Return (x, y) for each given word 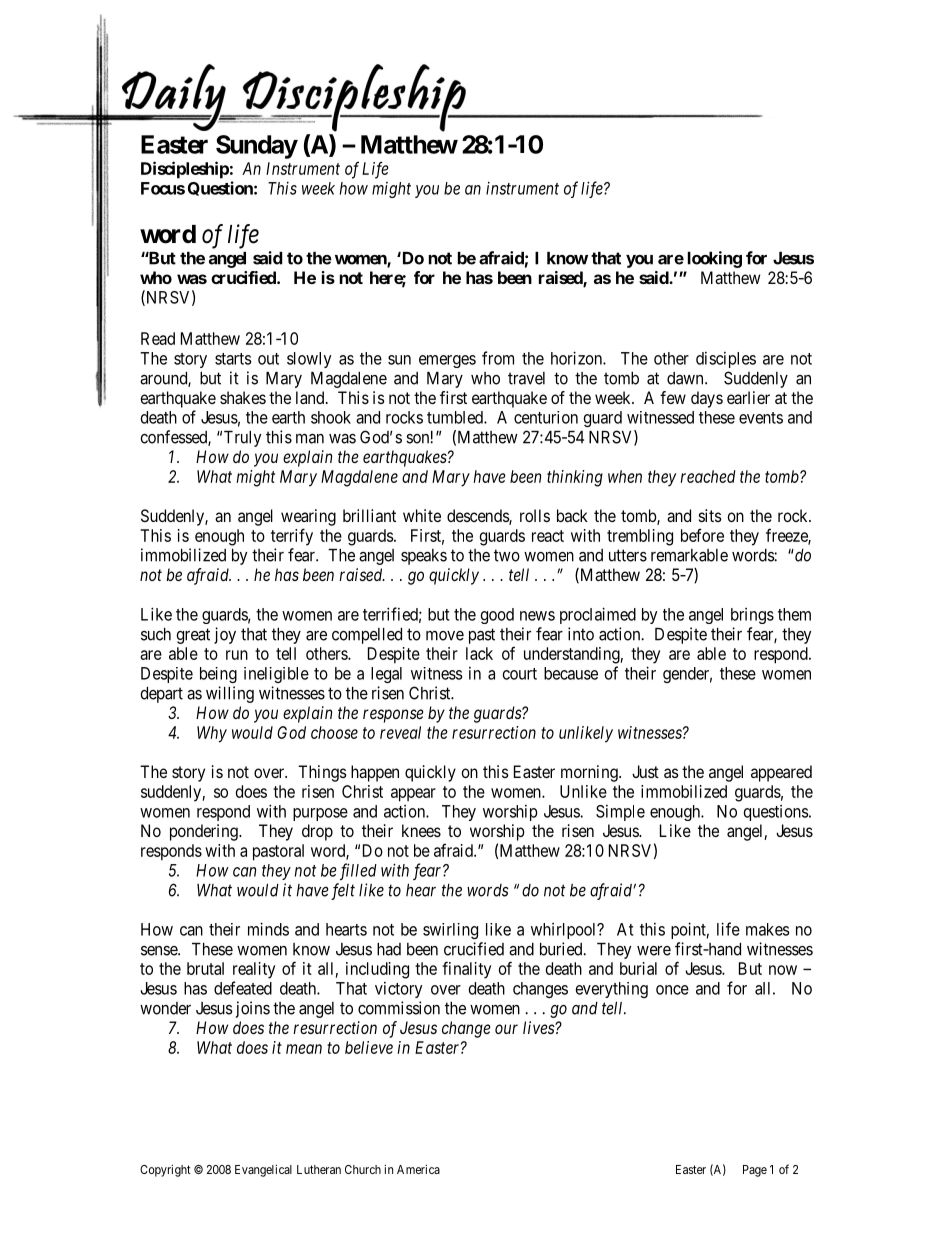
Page (755, 1171)
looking (715, 259)
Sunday (257, 147)
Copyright (165, 1170)
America (418, 1169)
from (498, 358)
